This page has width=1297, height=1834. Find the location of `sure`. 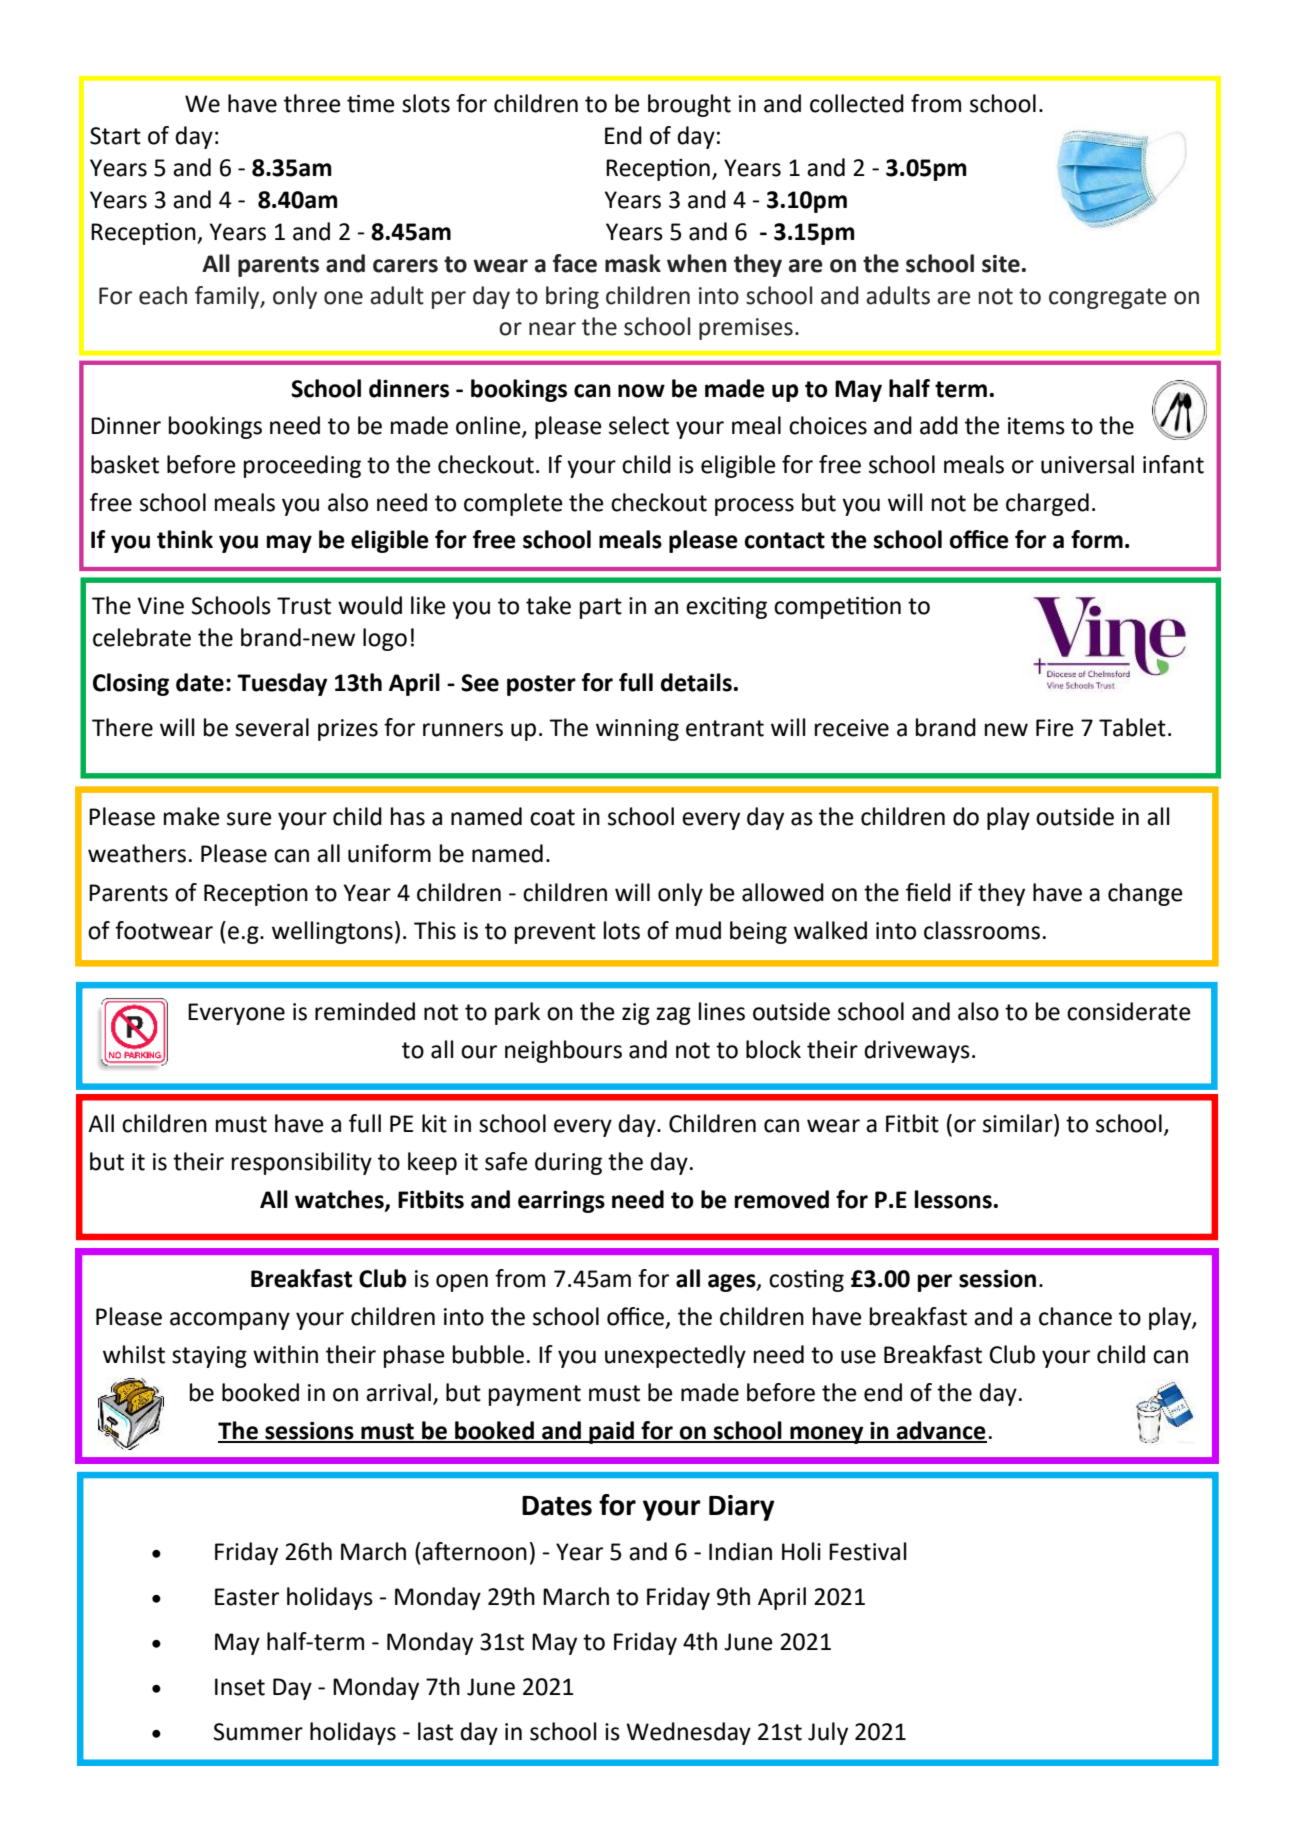

sure is located at coordinates (249, 819).
